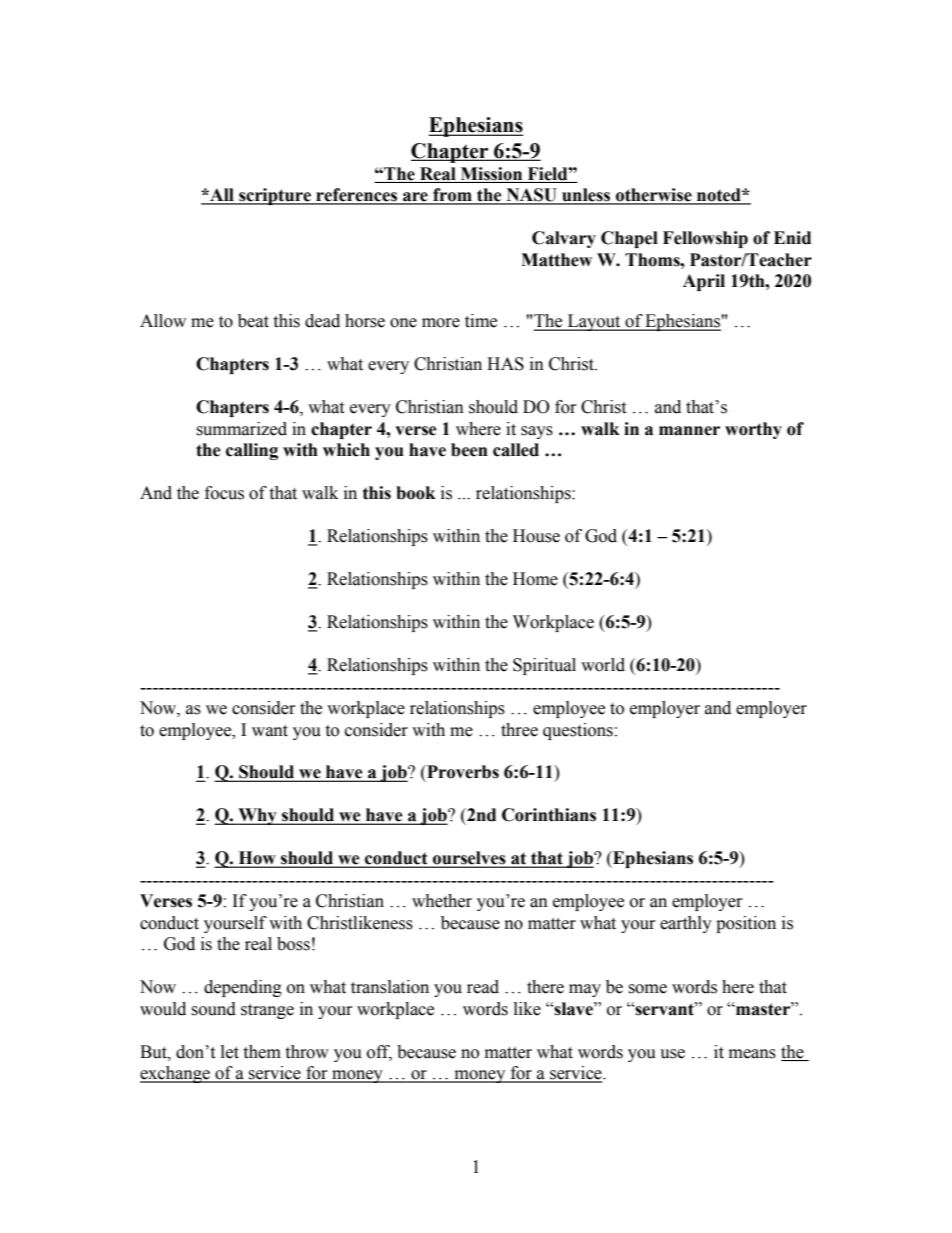 Image resolution: width=952 pixels, height=1233 pixels. Describe the element at coordinates (230, 1052) in the screenshot. I see `let` at that location.
